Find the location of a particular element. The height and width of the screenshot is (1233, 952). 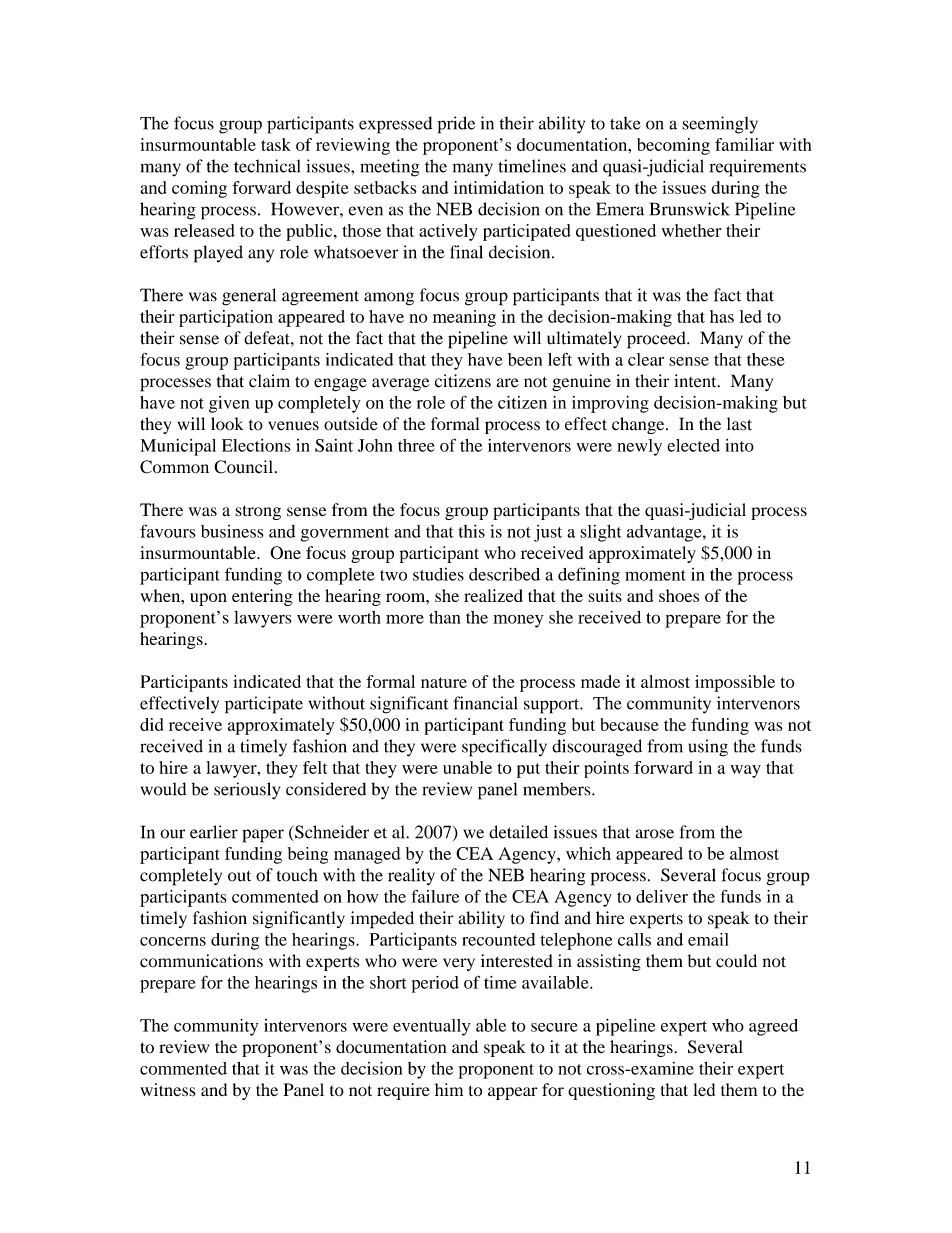

technical is located at coordinates (267, 166).
